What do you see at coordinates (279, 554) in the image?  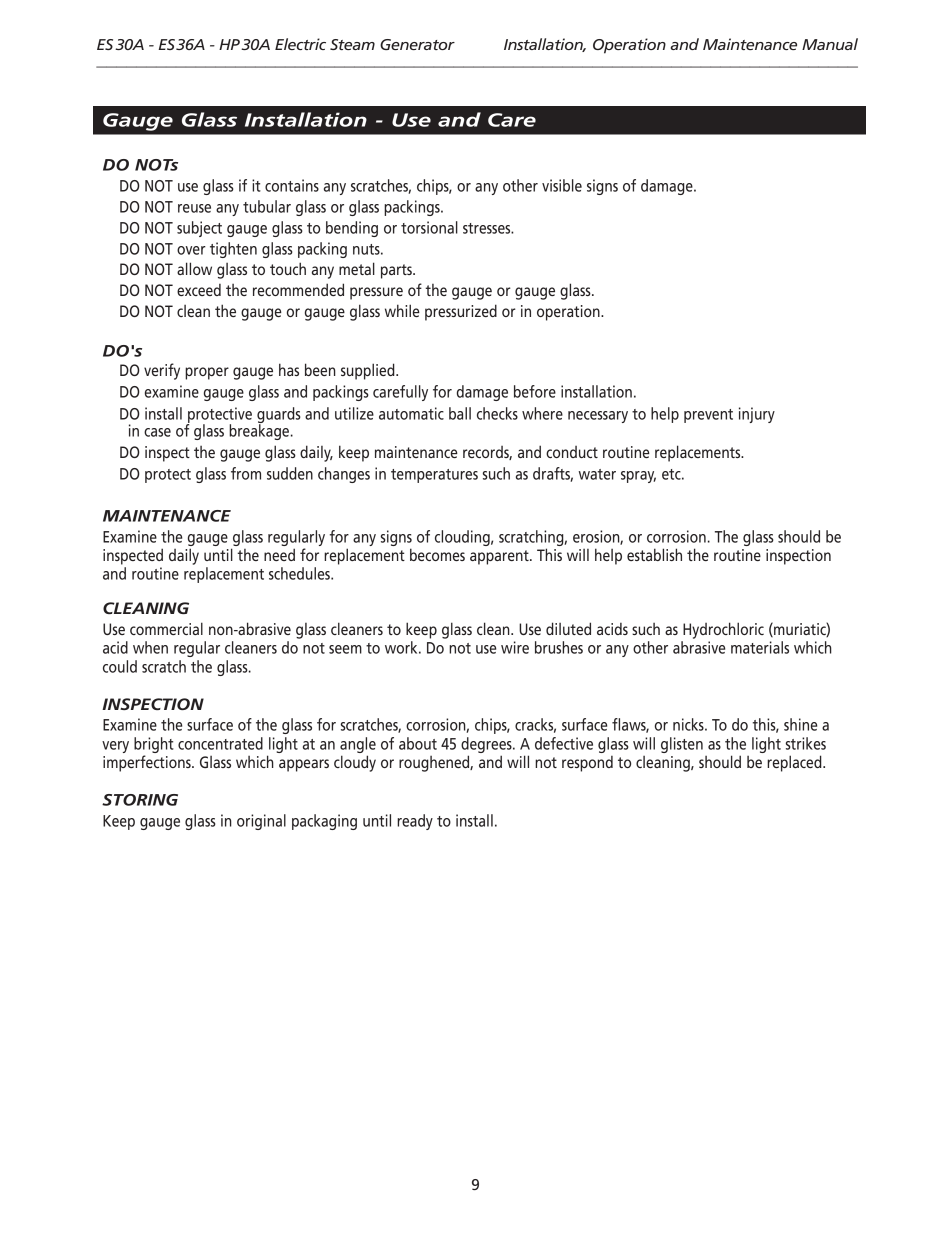 I see `need` at bounding box center [279, 554].
